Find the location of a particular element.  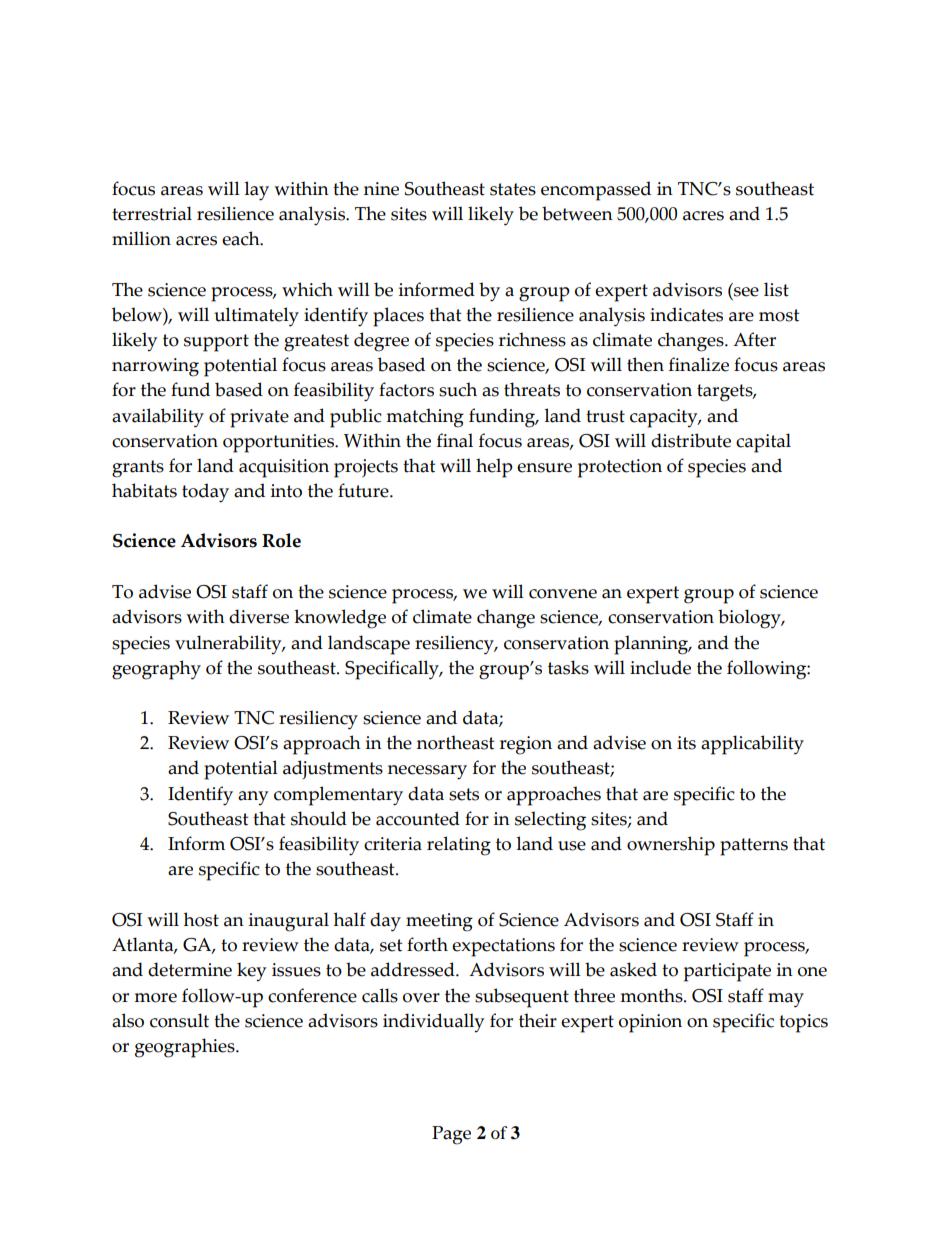

any is located at coordinates (253, 798).
